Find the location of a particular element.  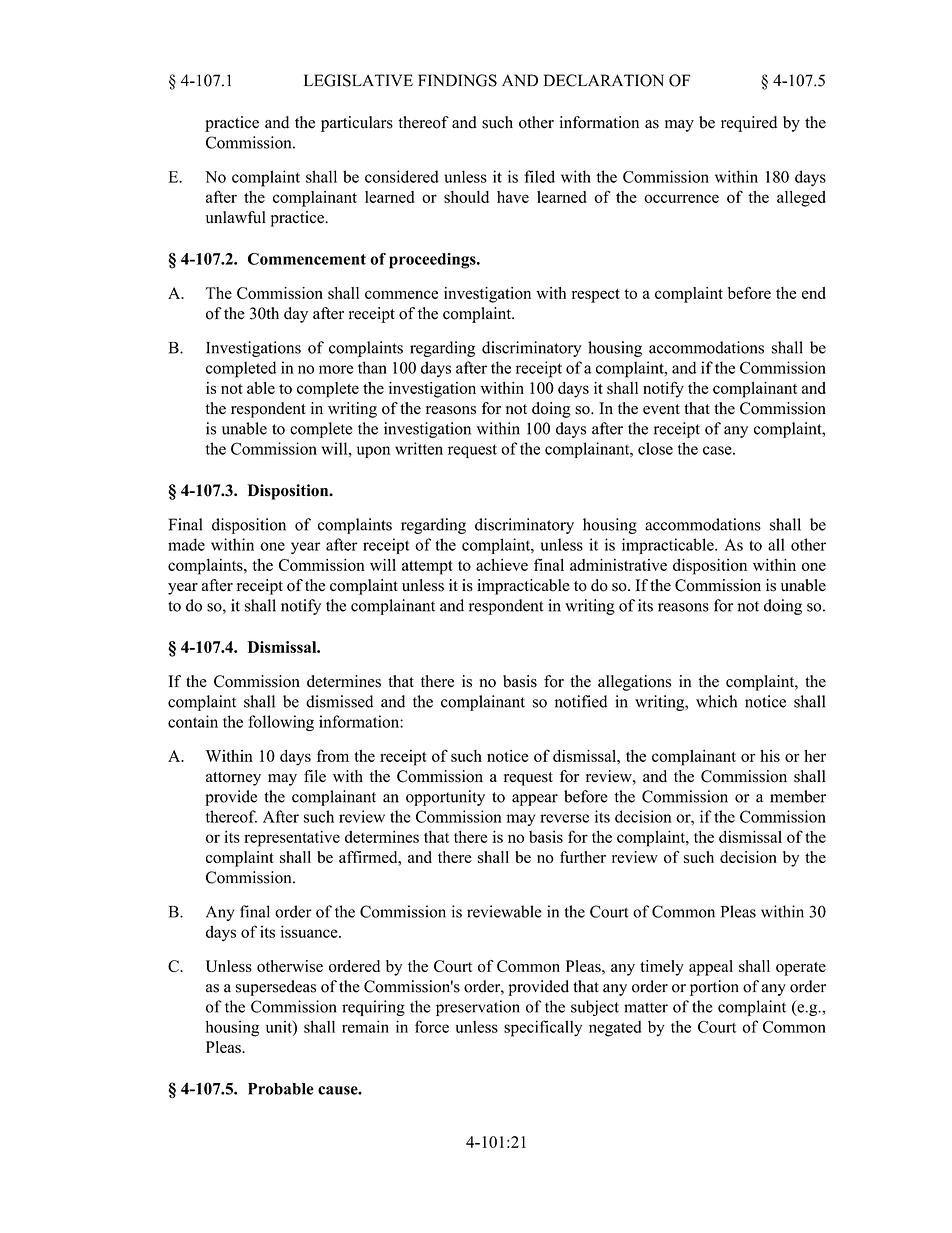

particulars is located at coordinates (357, 124).
